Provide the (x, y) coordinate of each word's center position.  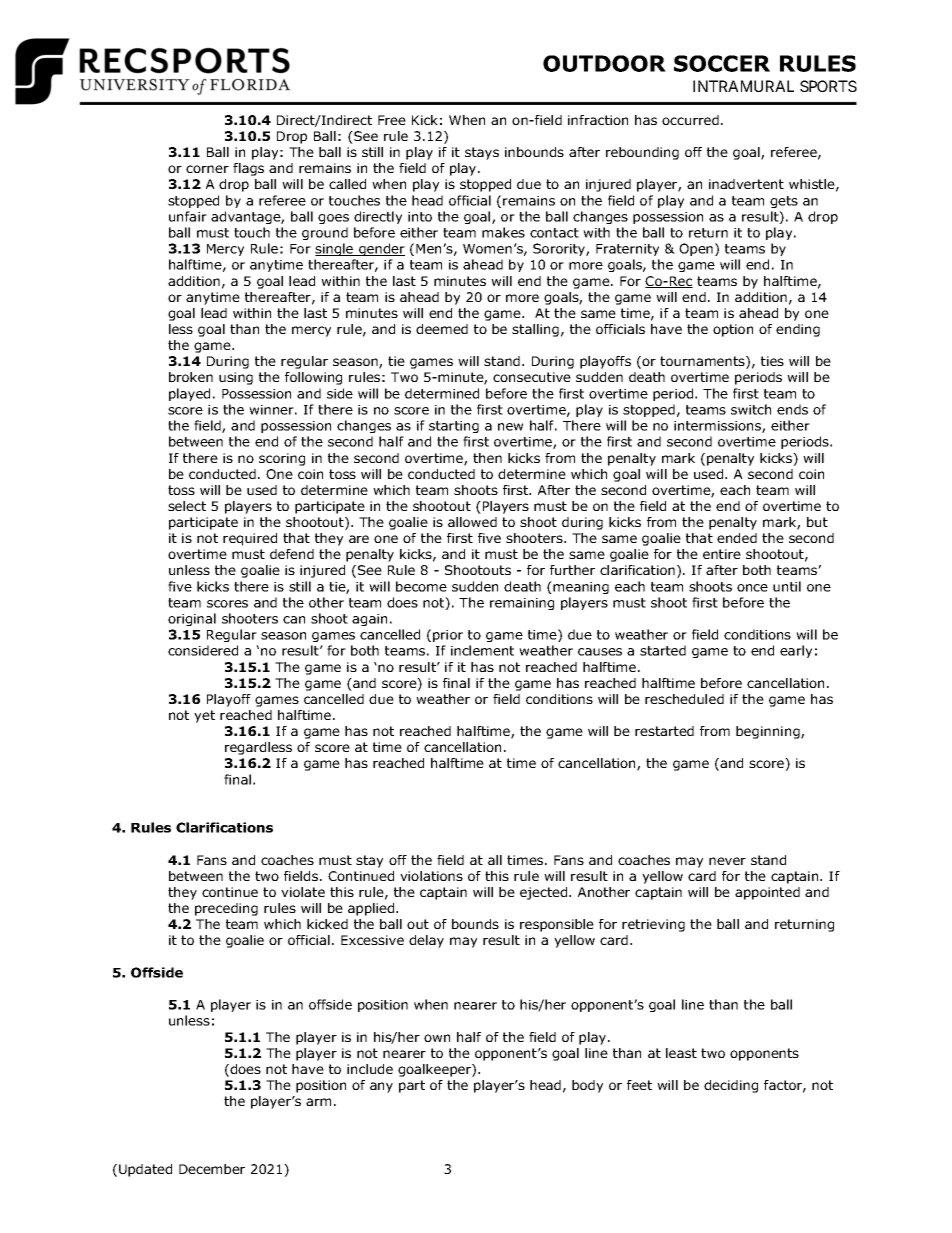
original (192, 619)
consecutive (532, 377)
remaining (522, 604)
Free (392, 120)
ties (772, 361)
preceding (226, 909)
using (236, 378)
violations (431, 876)
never (727, 861)
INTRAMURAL (743, 86)
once (752, 588)
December (212, 1169)
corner (207, 169)
